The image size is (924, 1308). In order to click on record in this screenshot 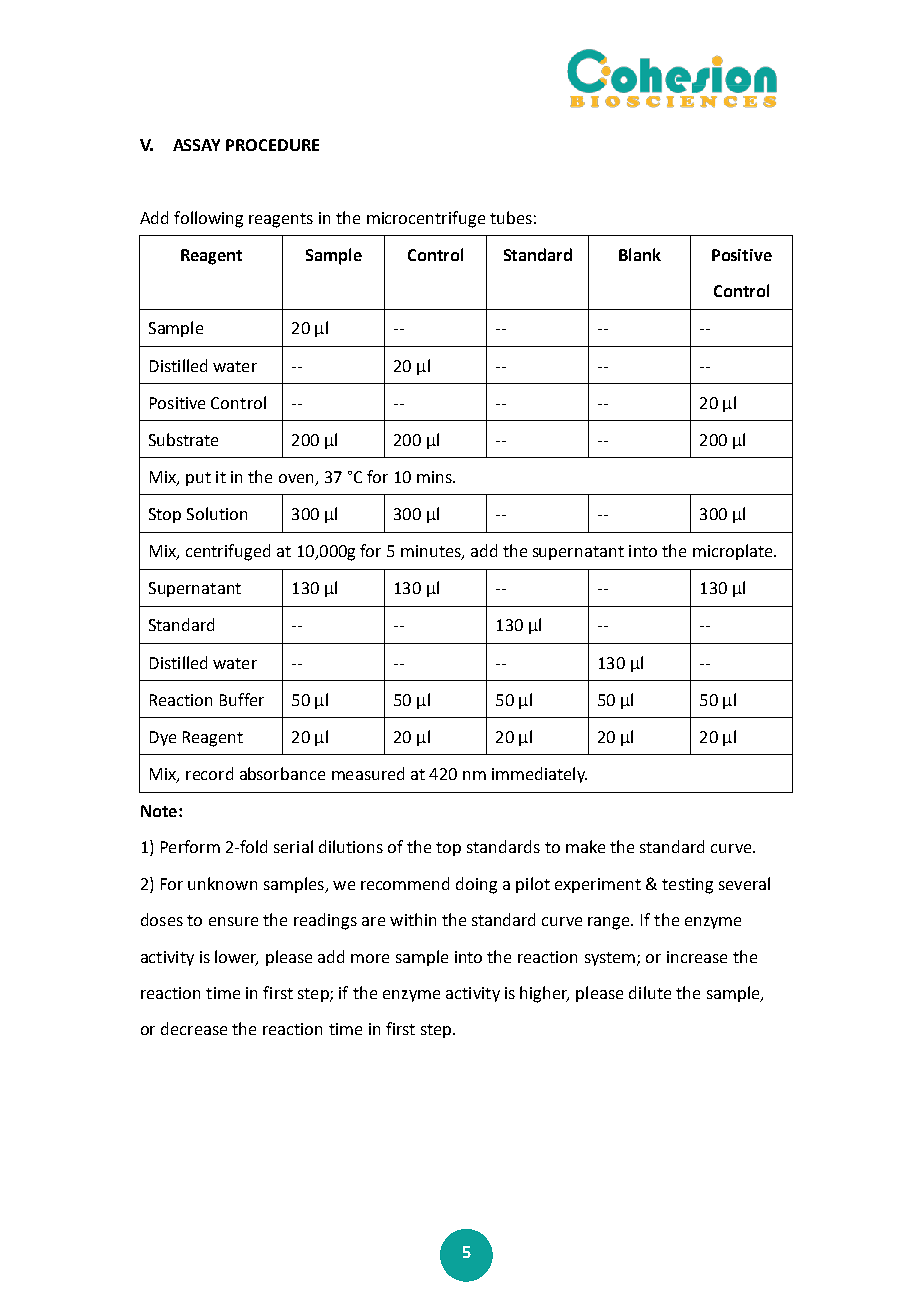, I will do `click(209, 773)`.
